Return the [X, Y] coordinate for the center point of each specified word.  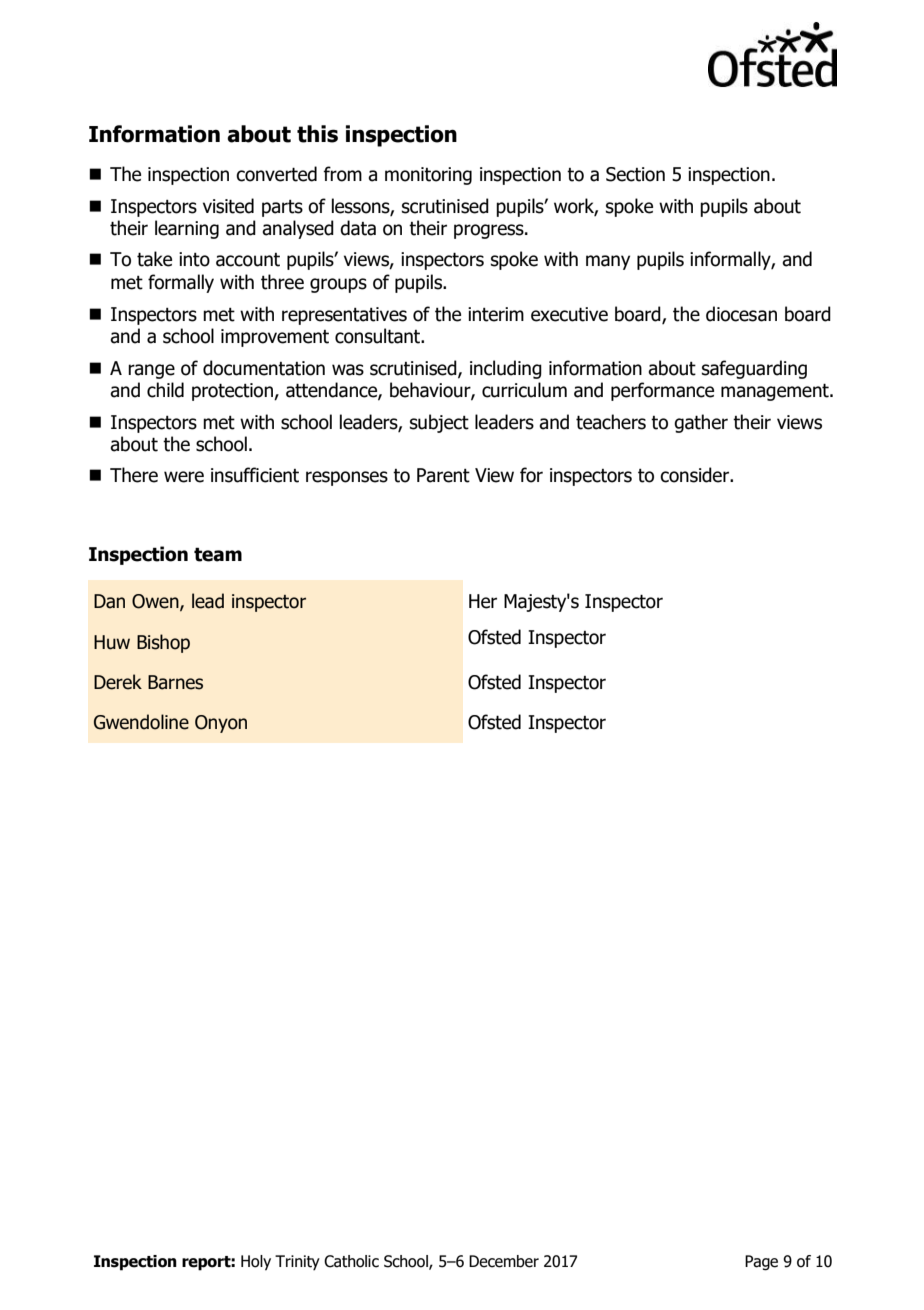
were [184, 477]
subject [439, 423]
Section [635, 174]
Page [761, 1263]
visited [228, 206]
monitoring [428, 176]
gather [701, 423]
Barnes [175, 682]
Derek [118, 682]
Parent [443, 475]
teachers [611, 422]
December [504, 1261]
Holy [256, 1263]
